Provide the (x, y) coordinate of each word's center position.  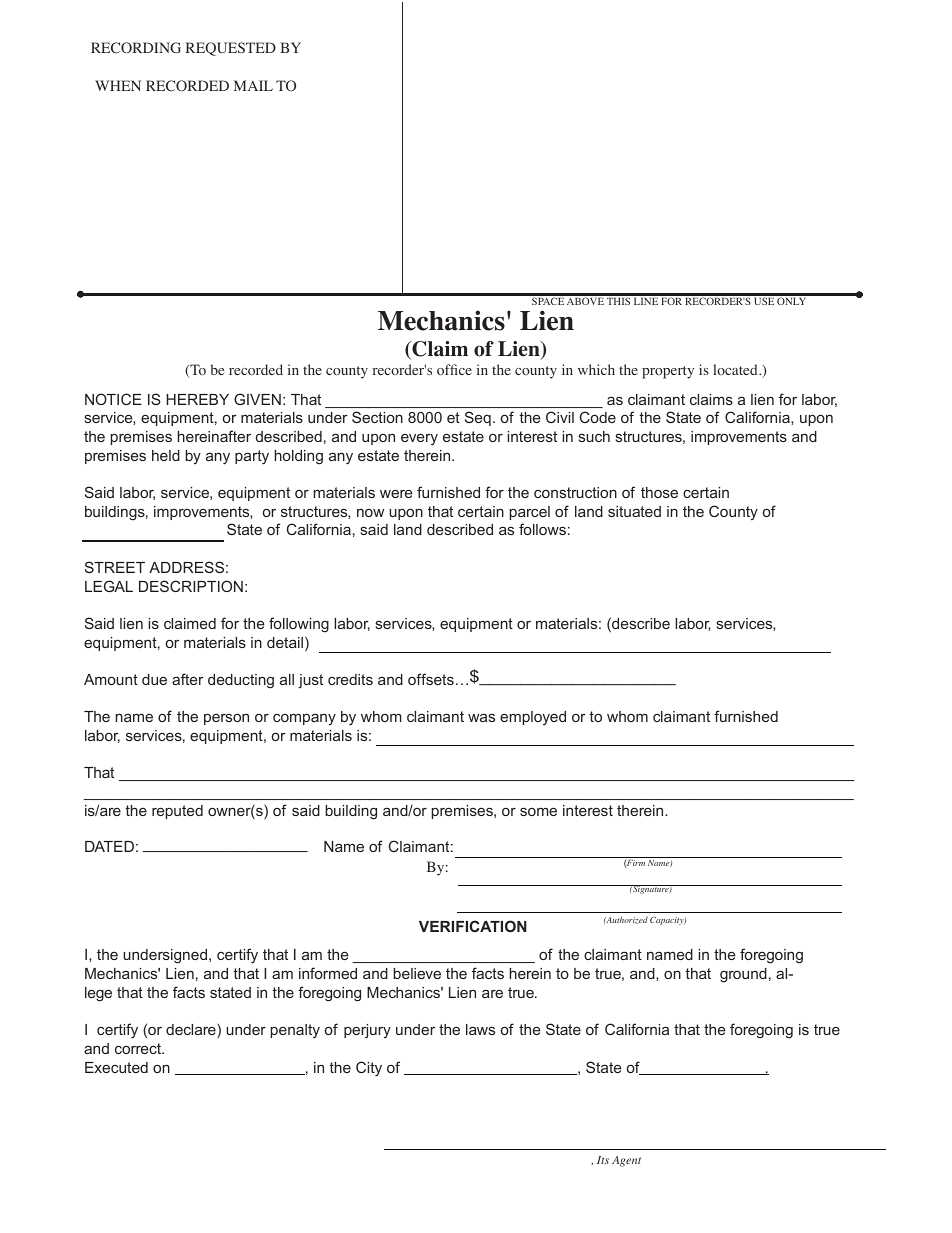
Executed (116, 1067)
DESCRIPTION (191, 586)
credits (350, 679)
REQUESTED (231, 49)
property (668, 372)
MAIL (253, 85)
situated (634, 511)
